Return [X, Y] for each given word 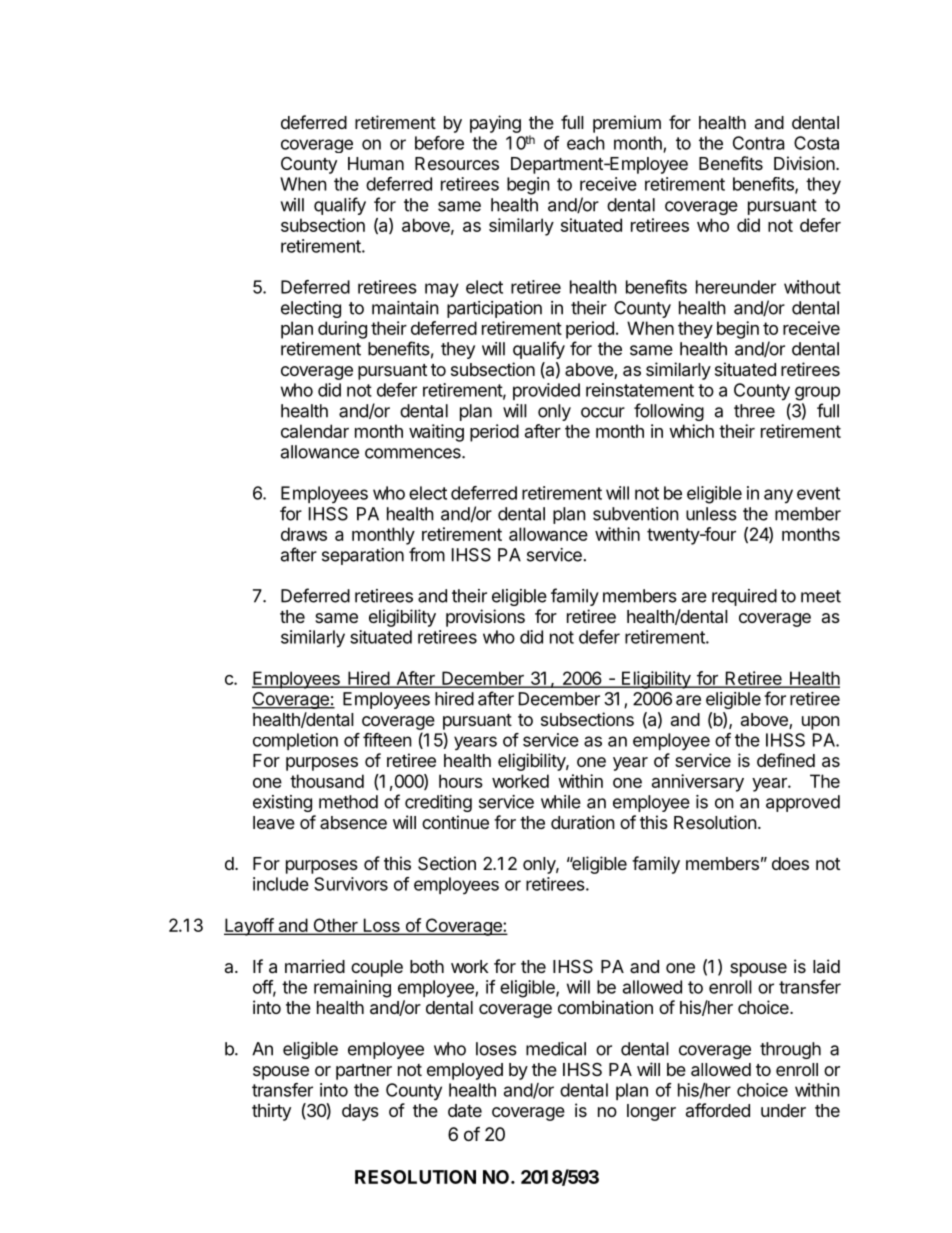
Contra [758, 143]
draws [304, 534]
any [778, 496]
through [790, 1050]
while [561, 802]
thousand [327, 781]
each [586, 143]
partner [364, 1072]
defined [786, 760]
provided [546, 391]
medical [556, 1049]
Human [376, 164]
